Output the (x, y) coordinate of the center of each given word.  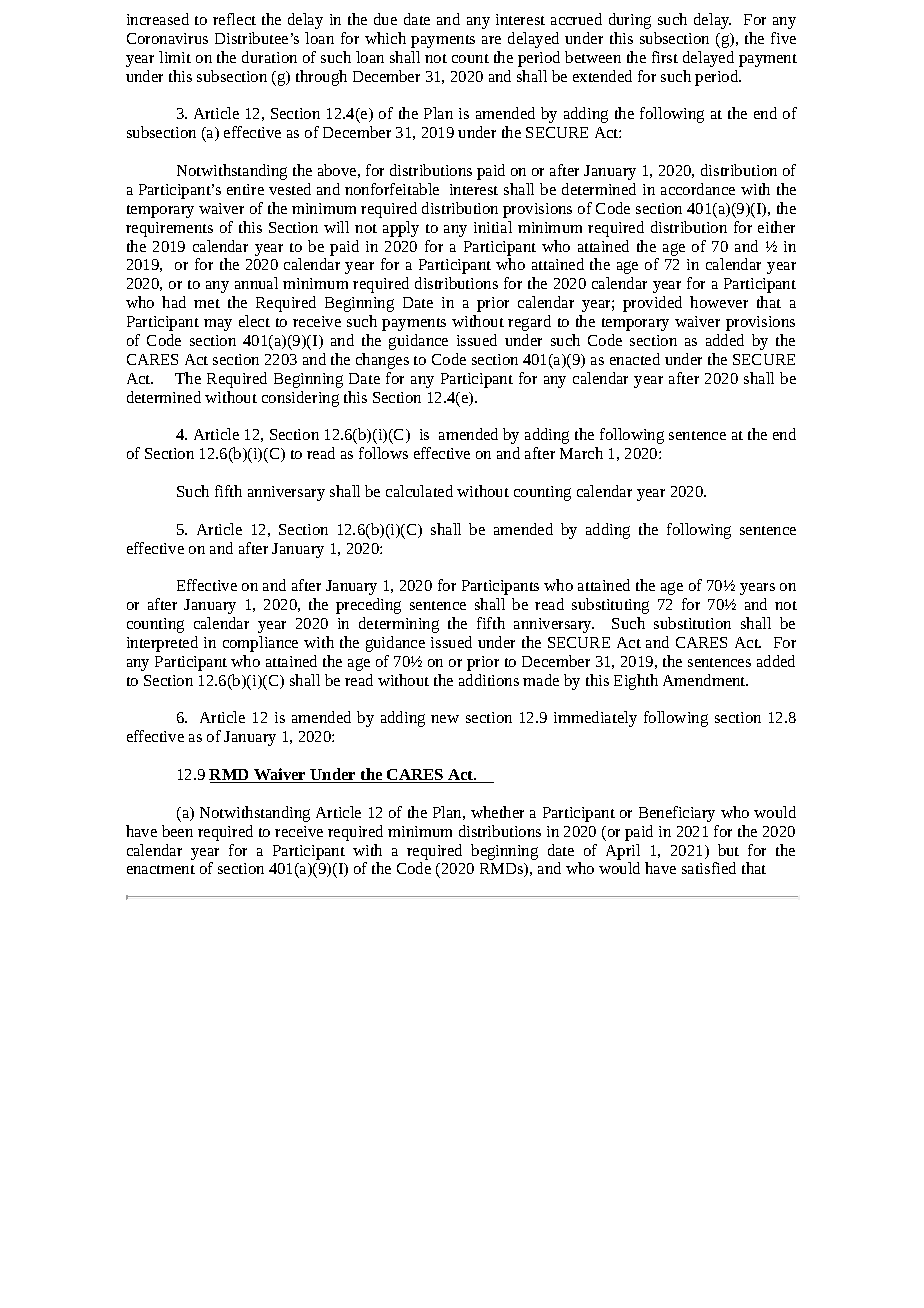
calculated (419, 491)
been (177, 831)
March (581, 453)
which (385, 38)
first (665, 57)
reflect (234, 19)
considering (300, 399)
